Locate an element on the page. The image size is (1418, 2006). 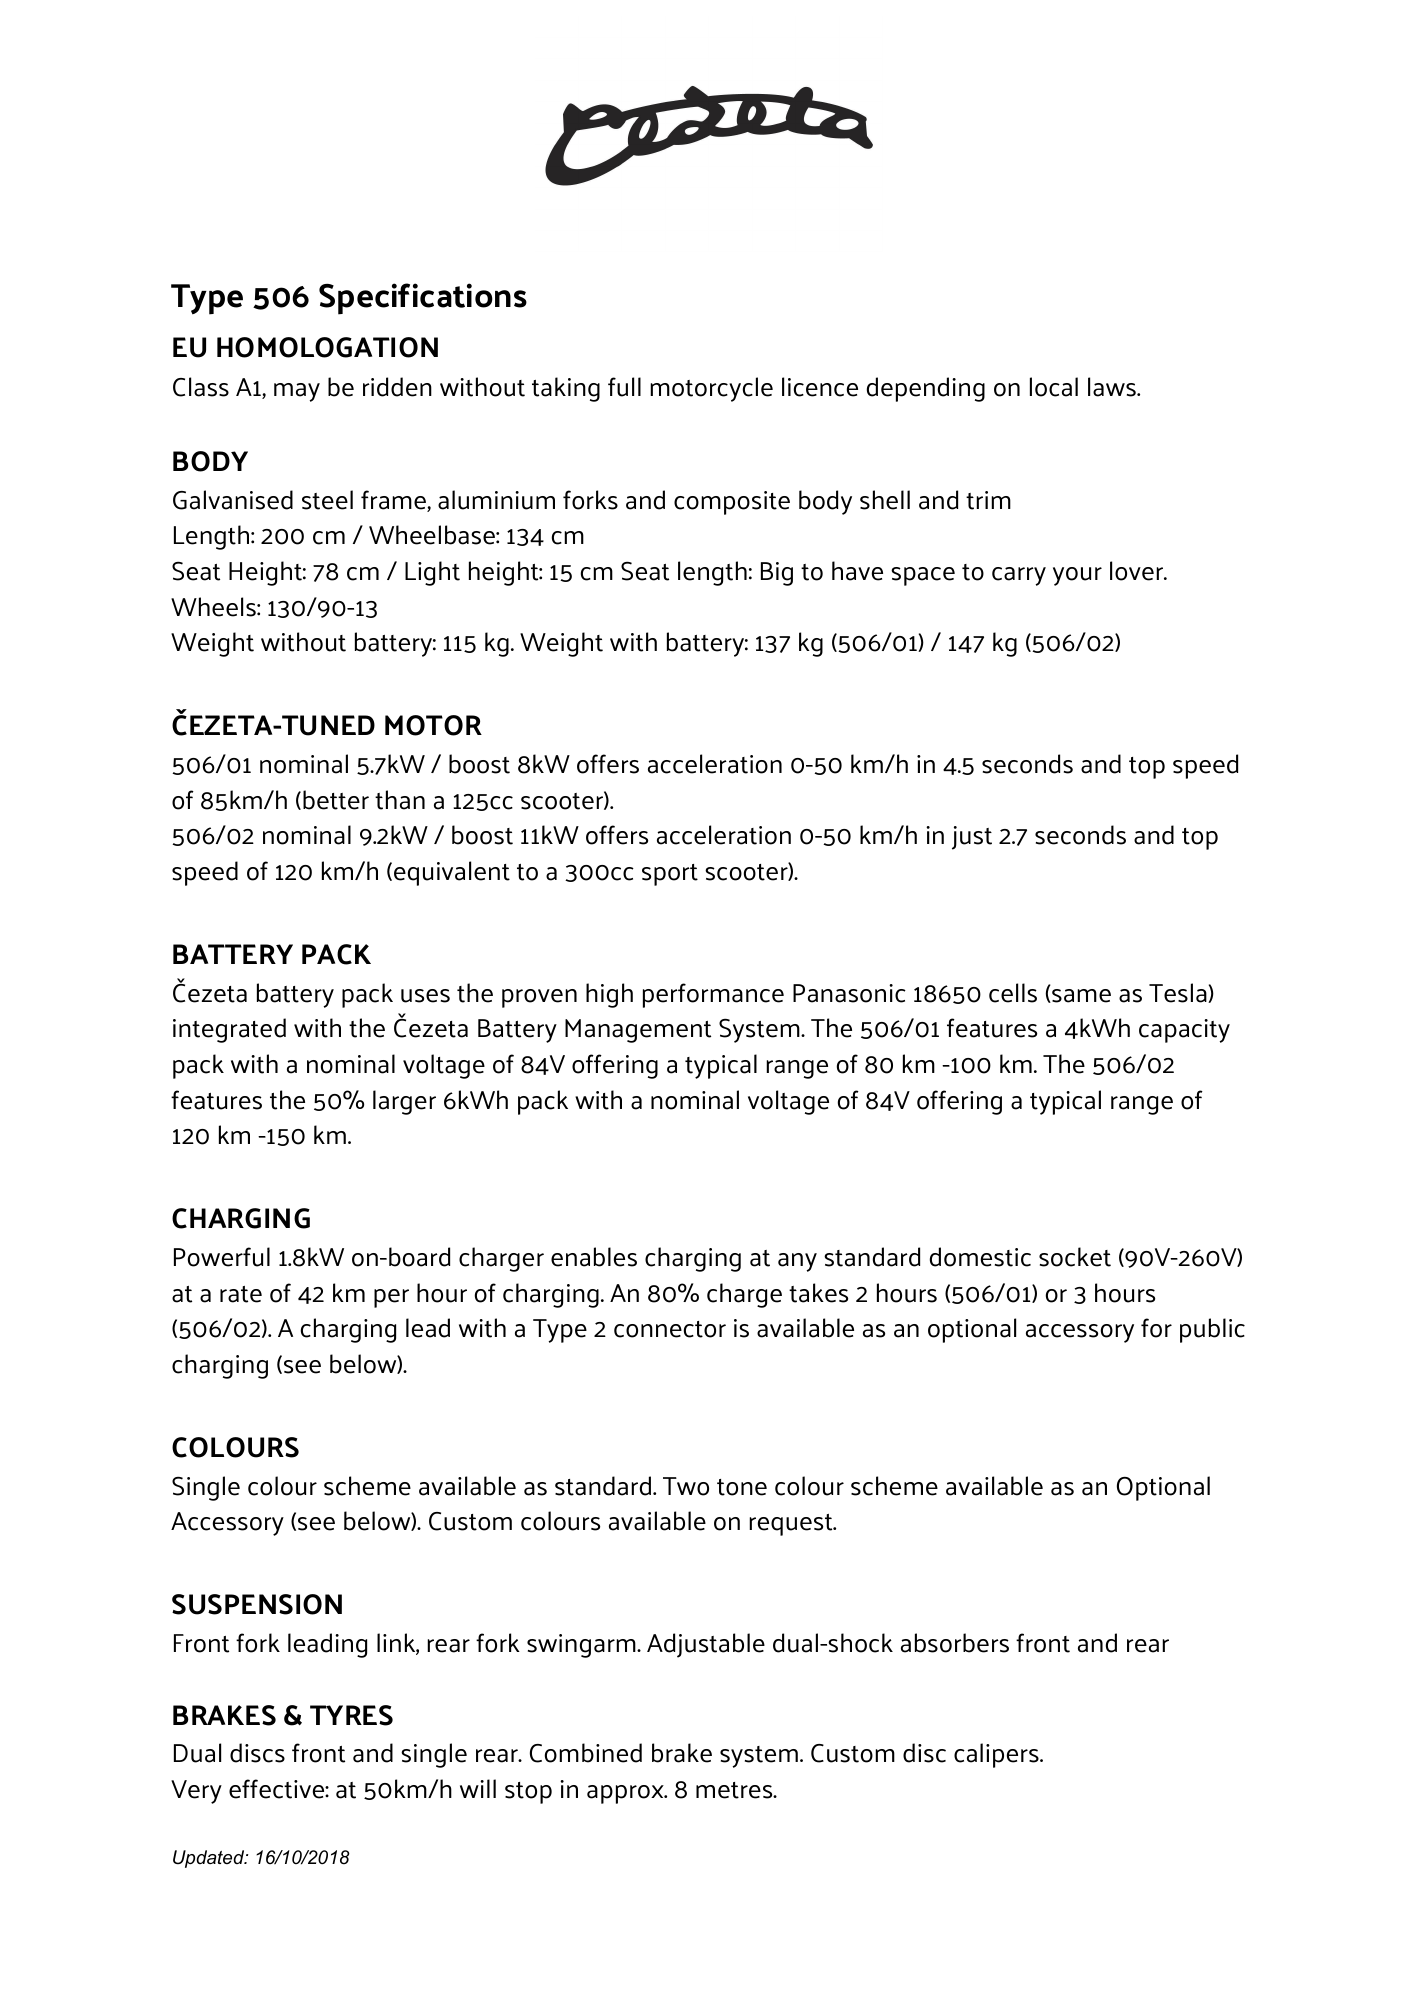
Big is located at coordinates (777, 574).
